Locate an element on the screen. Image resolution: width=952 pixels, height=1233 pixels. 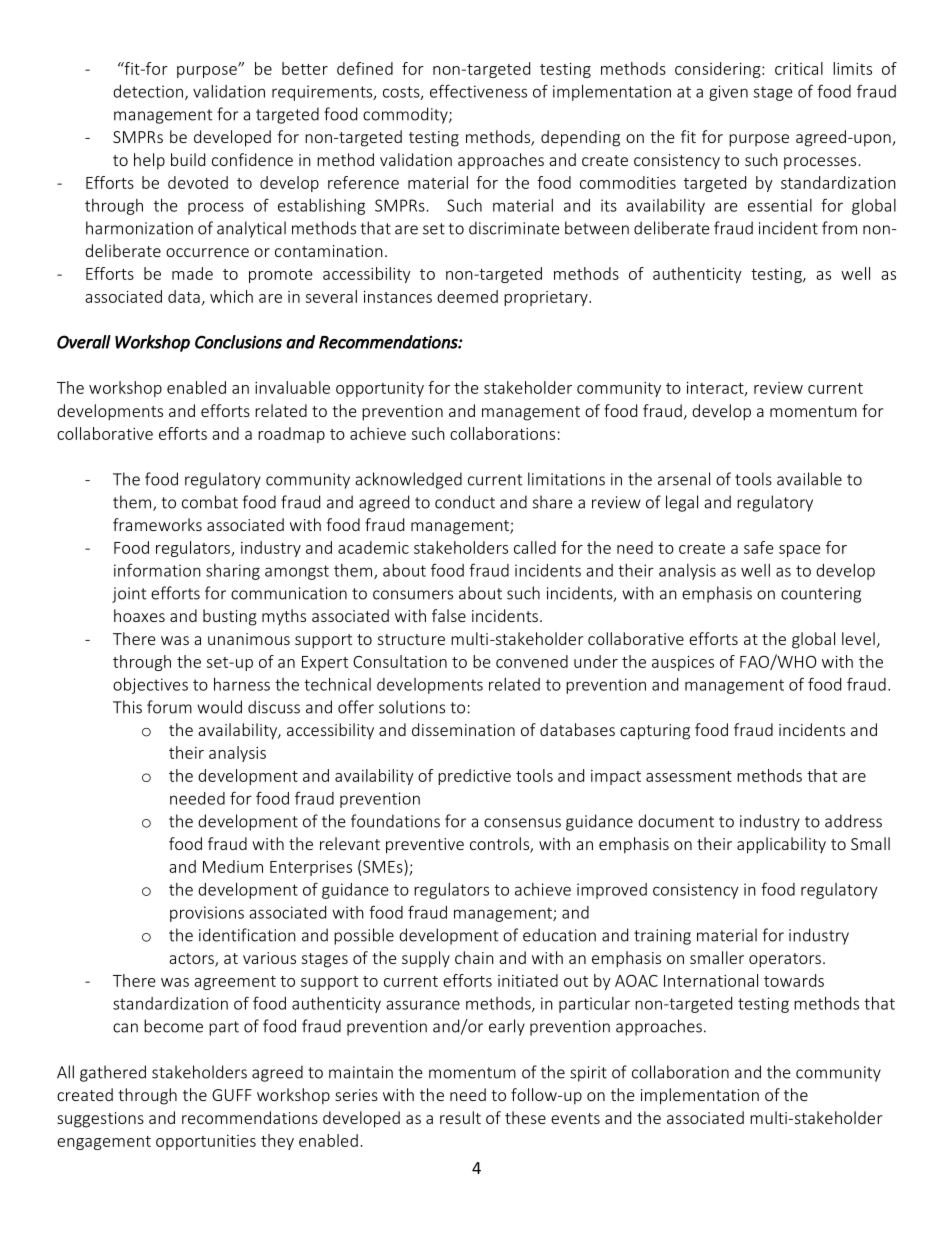
chain is located at coordinates (474, 957).
